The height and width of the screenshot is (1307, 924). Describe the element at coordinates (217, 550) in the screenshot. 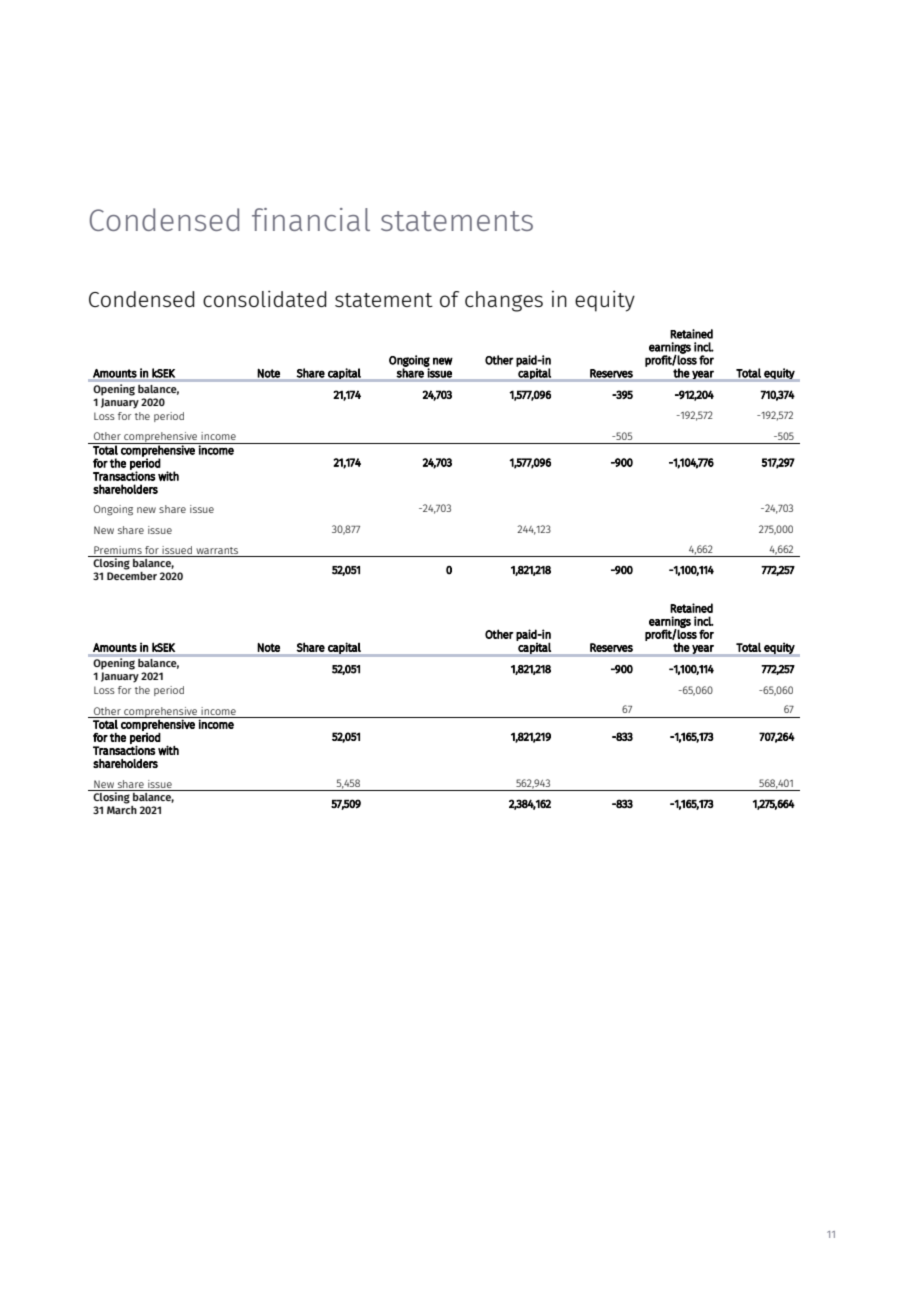

I see `warrants` at that location.
